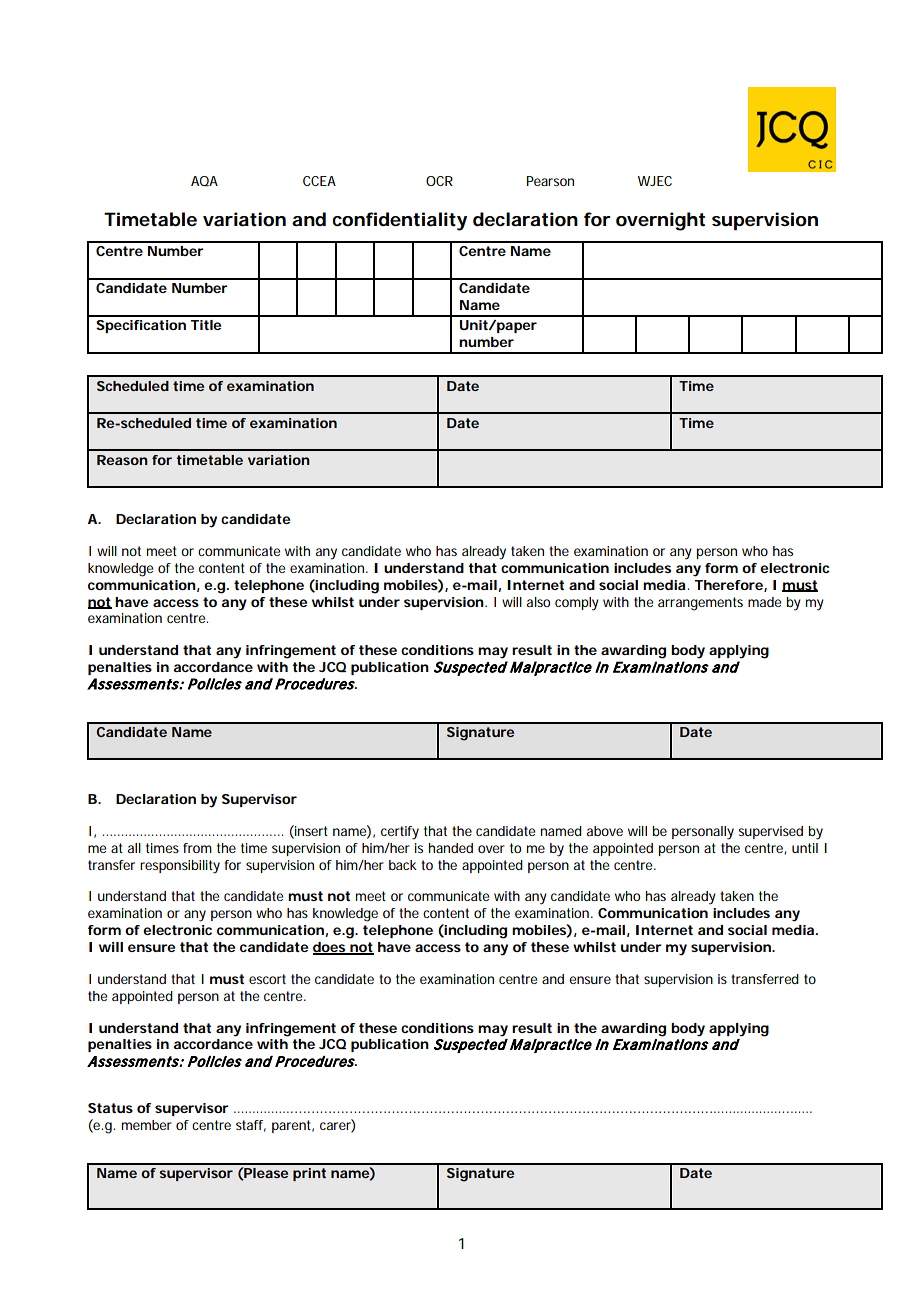  What do you see at coordinates (122, 460) in the page?
I see `Reason` at bounding box center [122, 460].
